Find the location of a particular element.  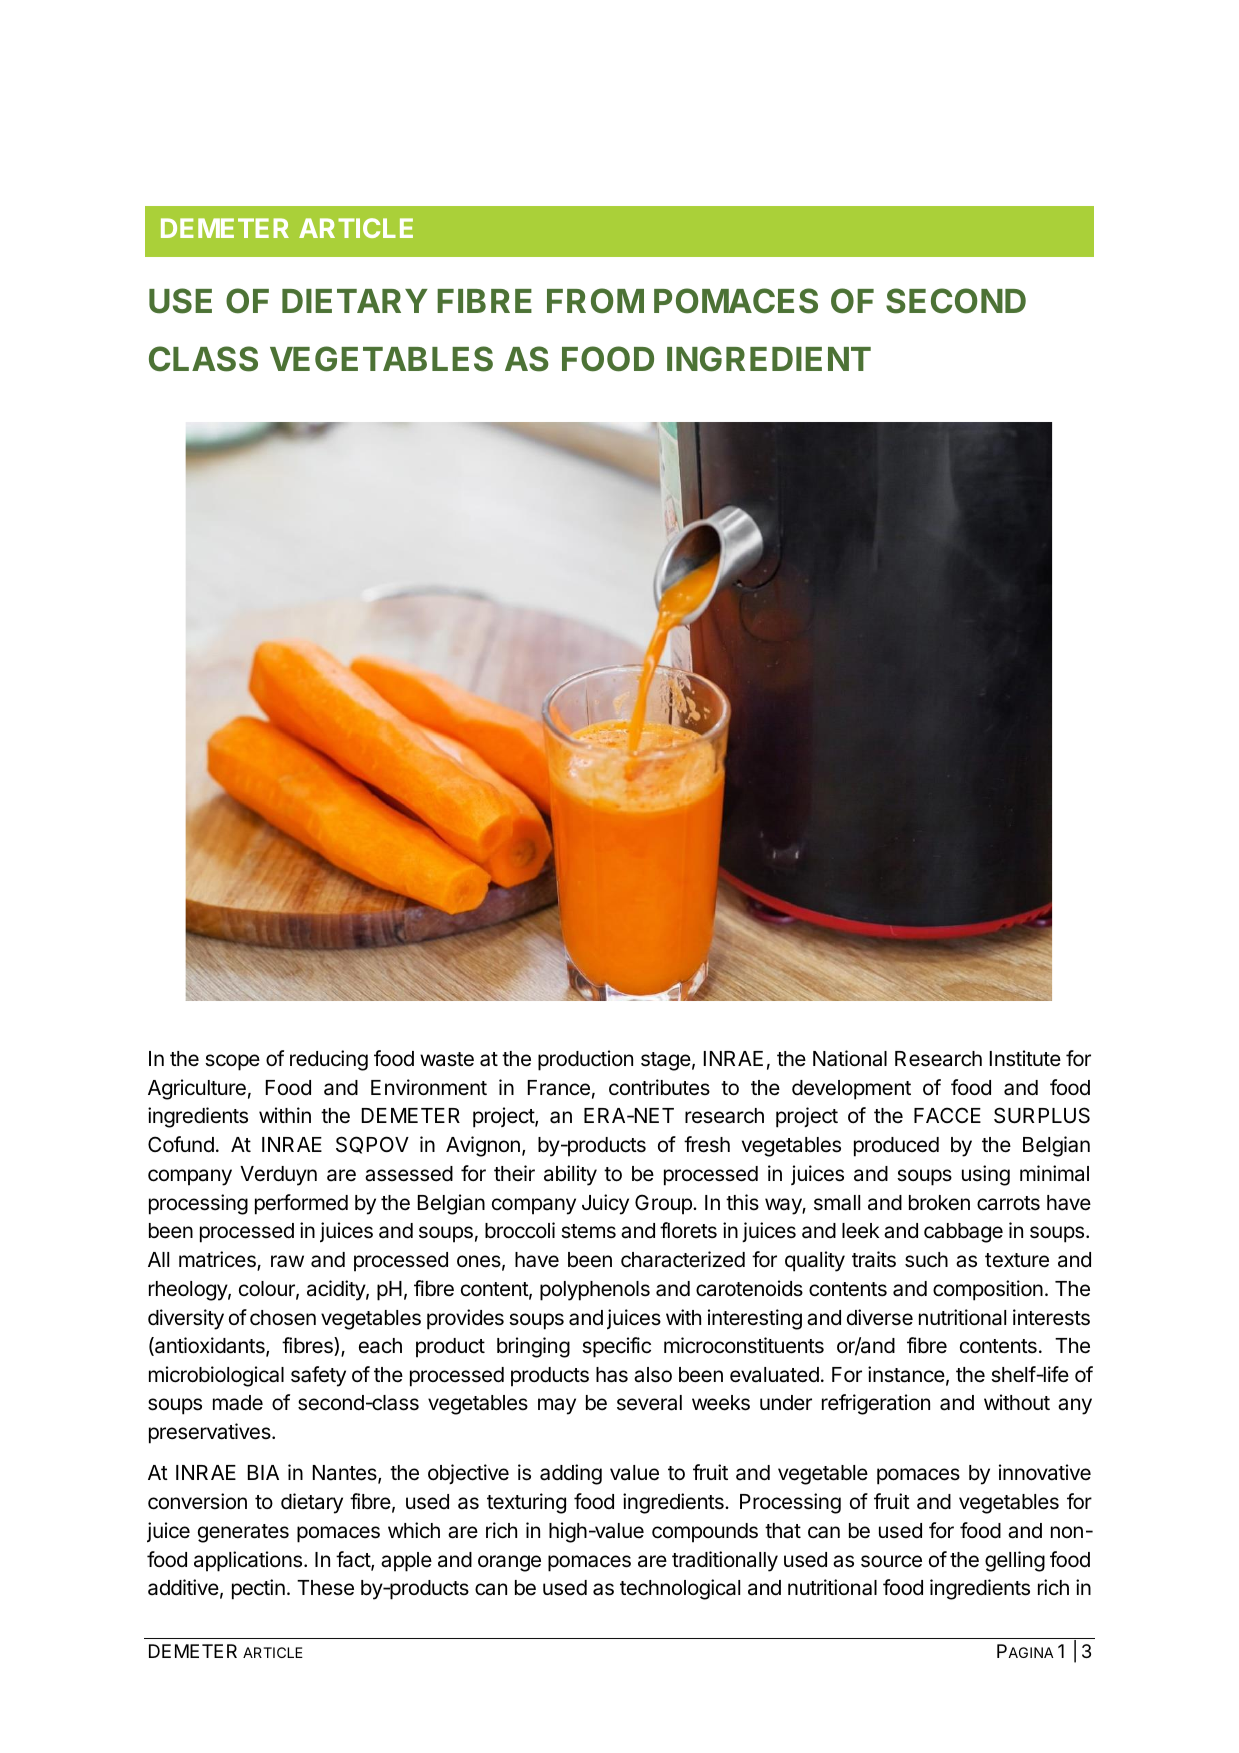

adding is located at coordinates (571, 1474).
